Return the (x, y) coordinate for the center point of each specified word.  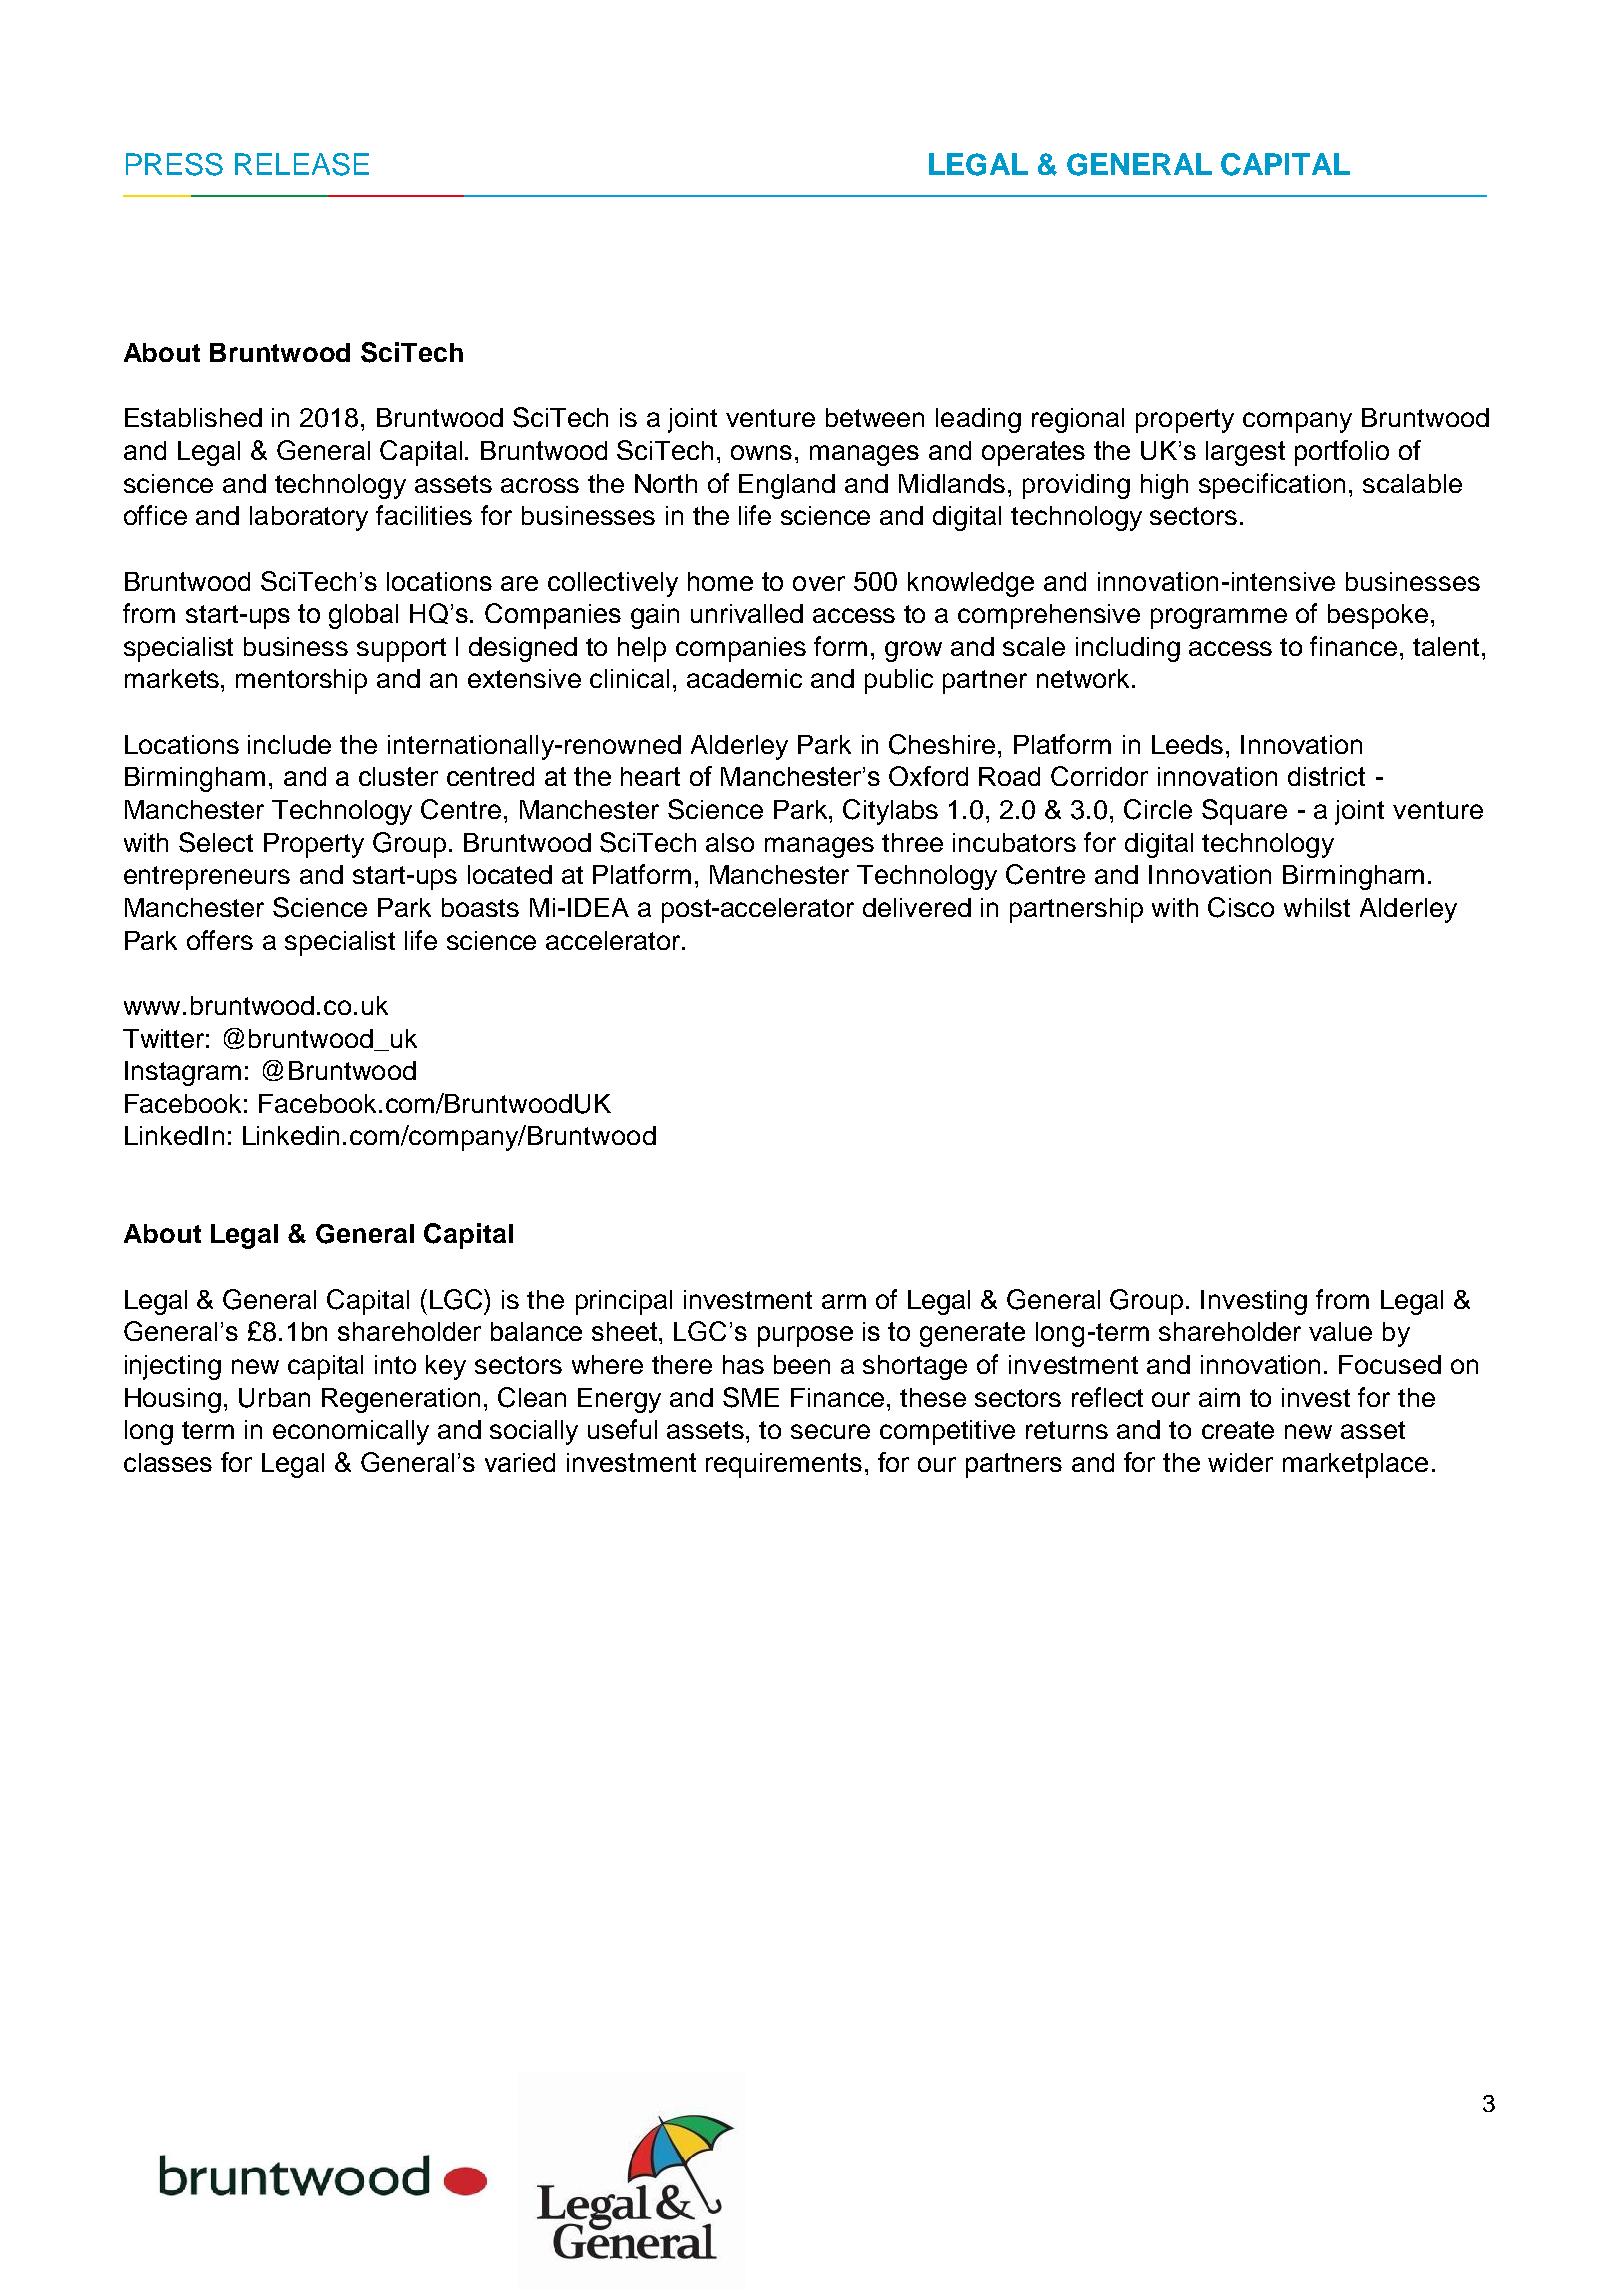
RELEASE (302, 164)
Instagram (183, 1073)
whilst (1317, 907)
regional (1078, 420)
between (875, 417)
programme (1219, 618)
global (363, 616)
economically (351, 1432)
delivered (917, 907)
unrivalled (747, 613)
